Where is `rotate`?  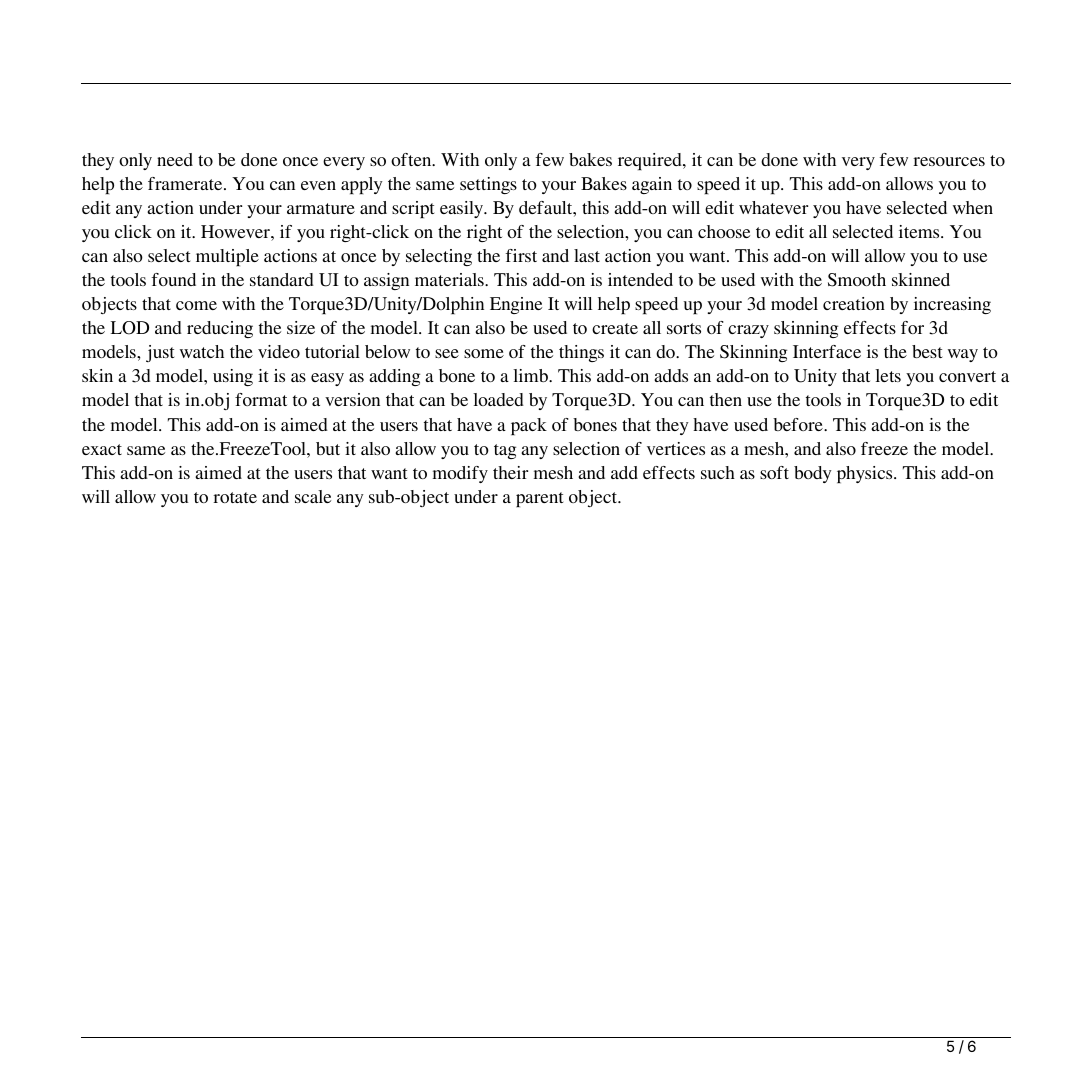
rotate is located at coordinates (235, 497).
